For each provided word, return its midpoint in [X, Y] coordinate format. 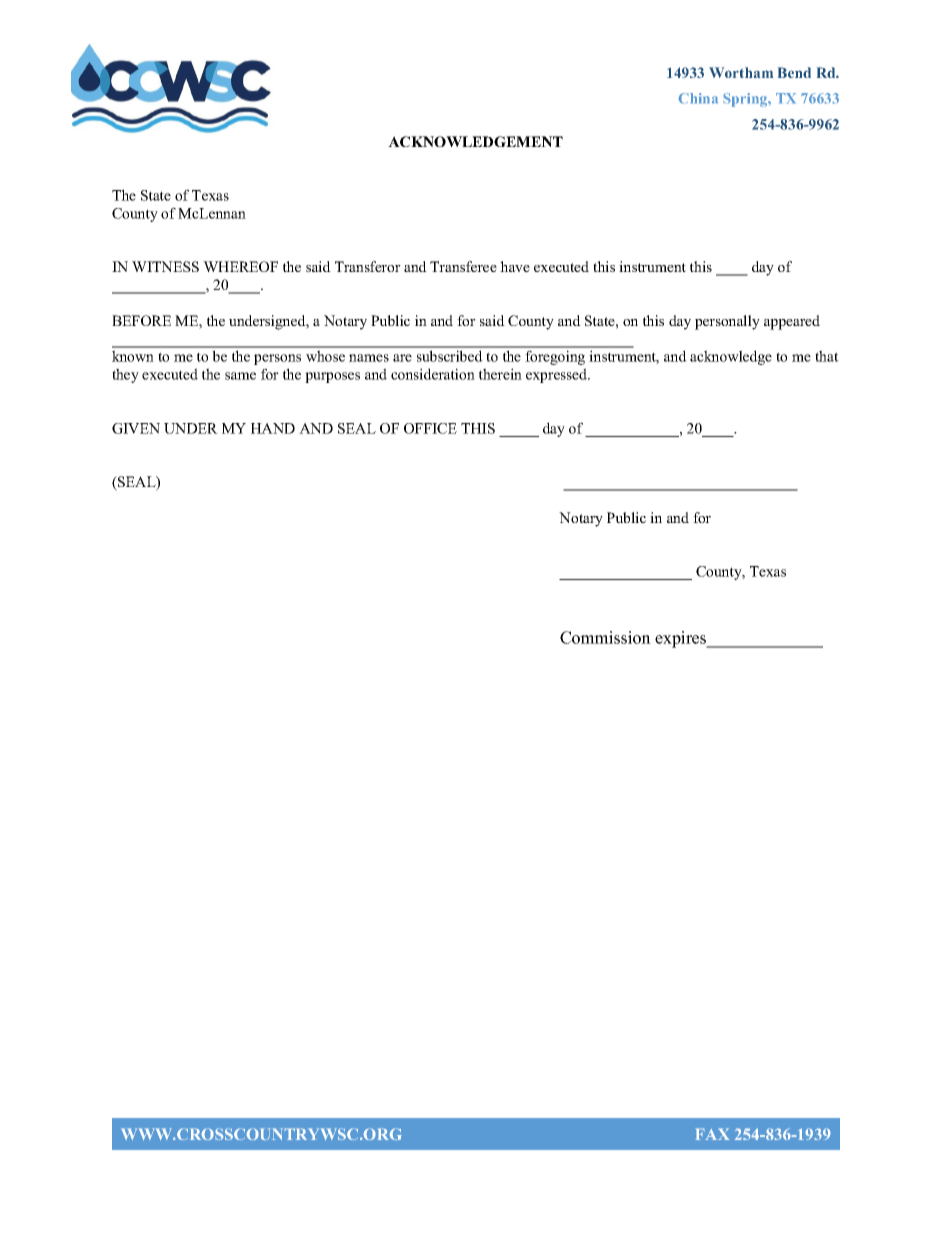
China [698, 98]
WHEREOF [240, 266]
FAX [712, 1134]
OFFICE [430, 428]
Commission [605, 637]
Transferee [463, 266]
